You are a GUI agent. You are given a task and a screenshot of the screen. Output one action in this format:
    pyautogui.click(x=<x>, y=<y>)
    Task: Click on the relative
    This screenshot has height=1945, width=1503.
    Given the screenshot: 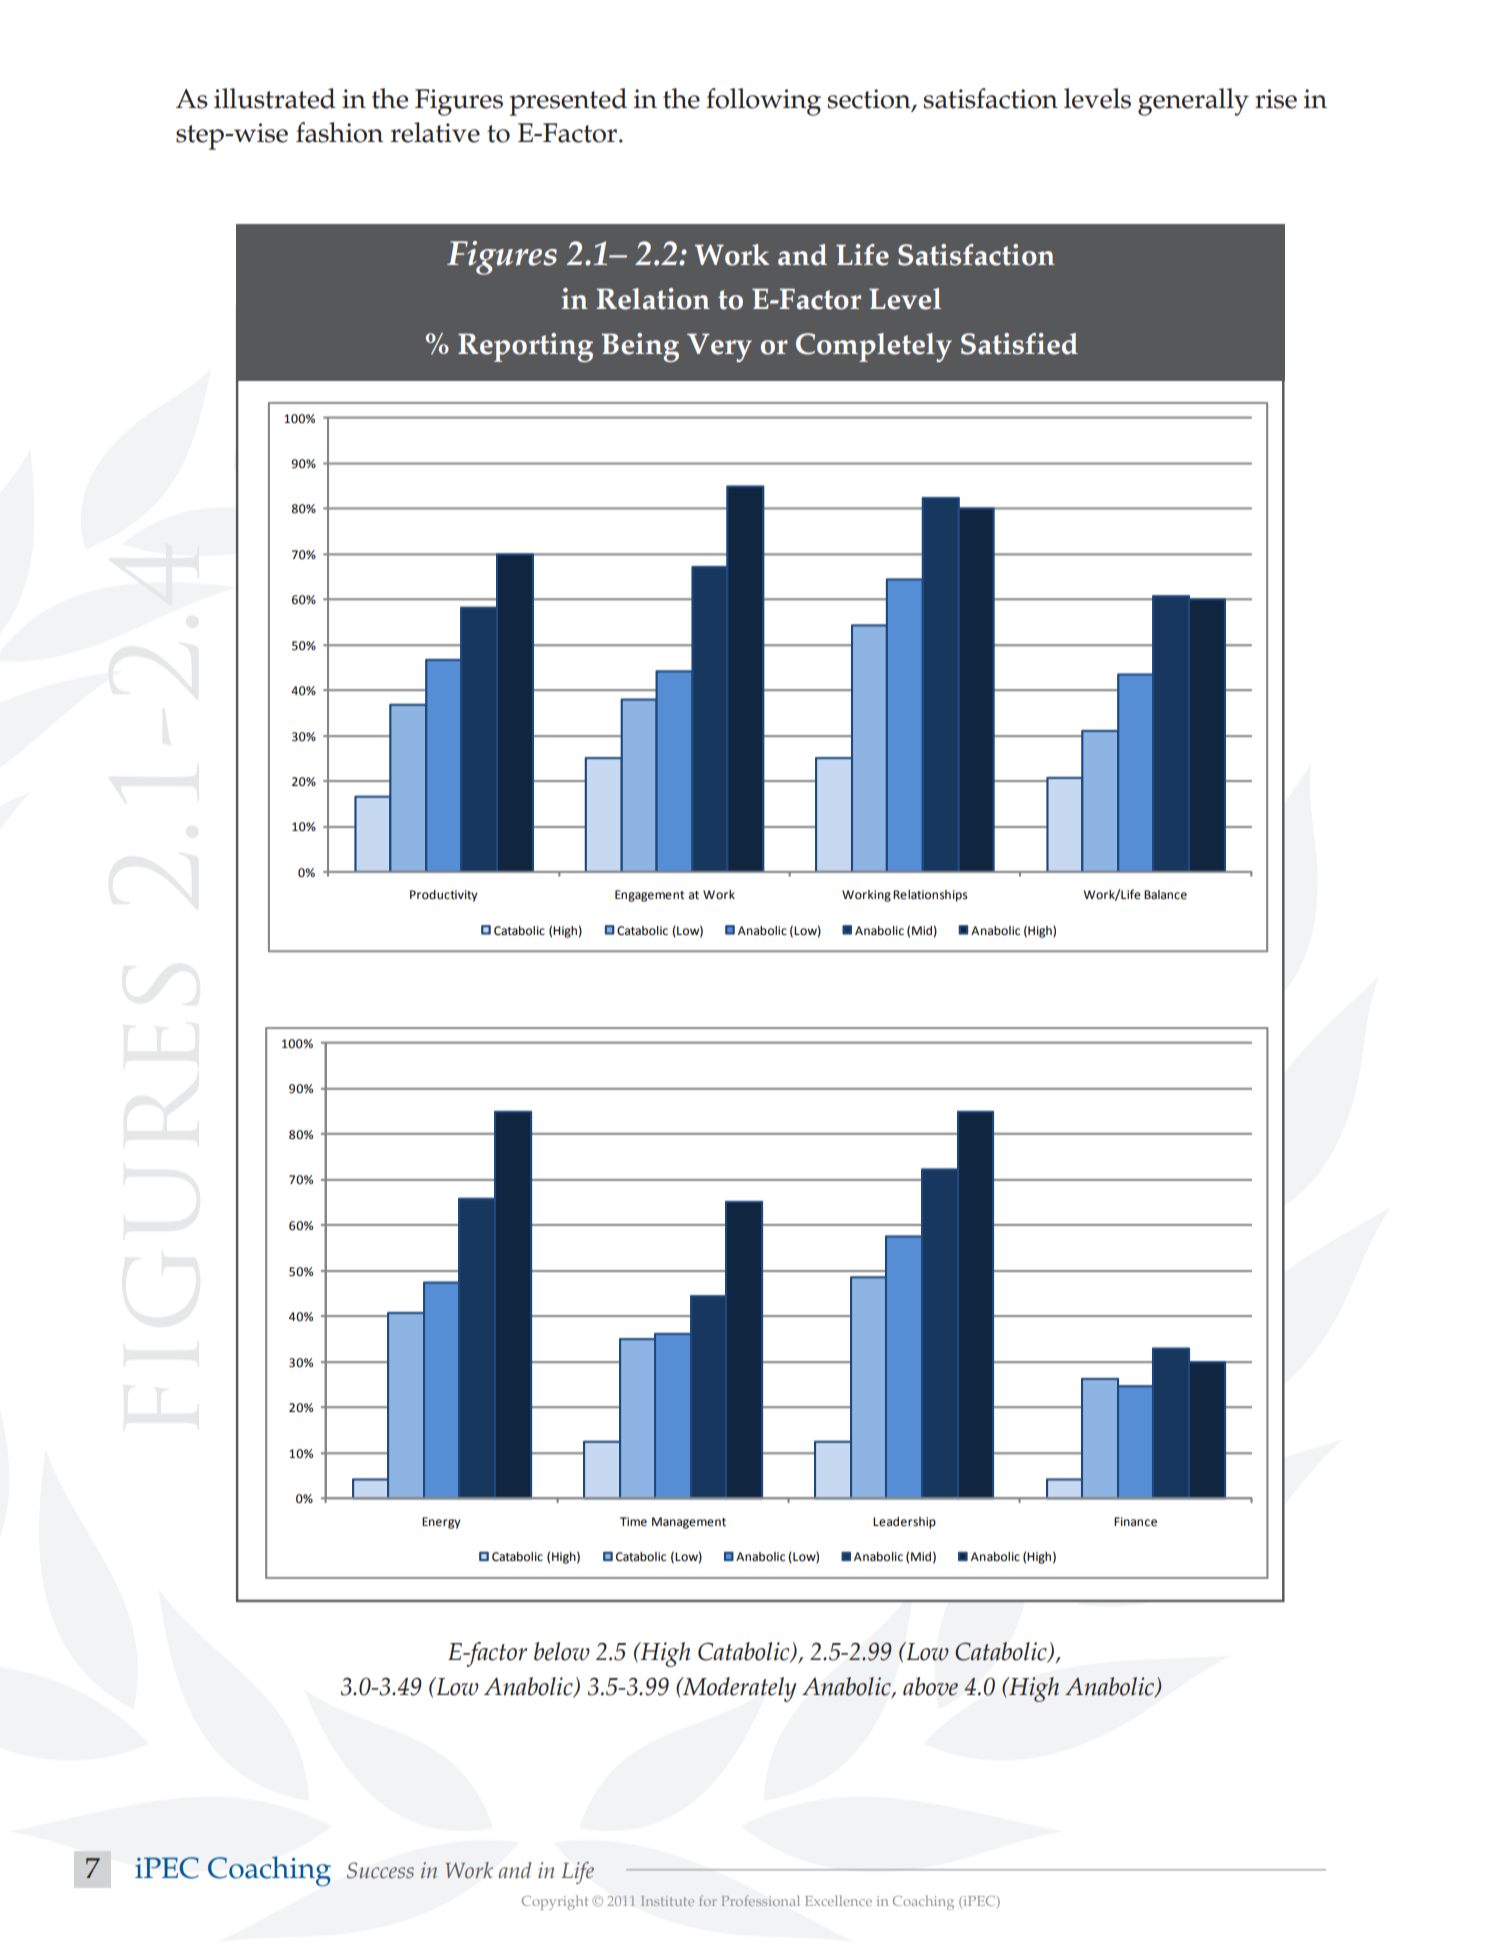 What is the action you would take?
    pyautogui.click(x=435, y=132)
